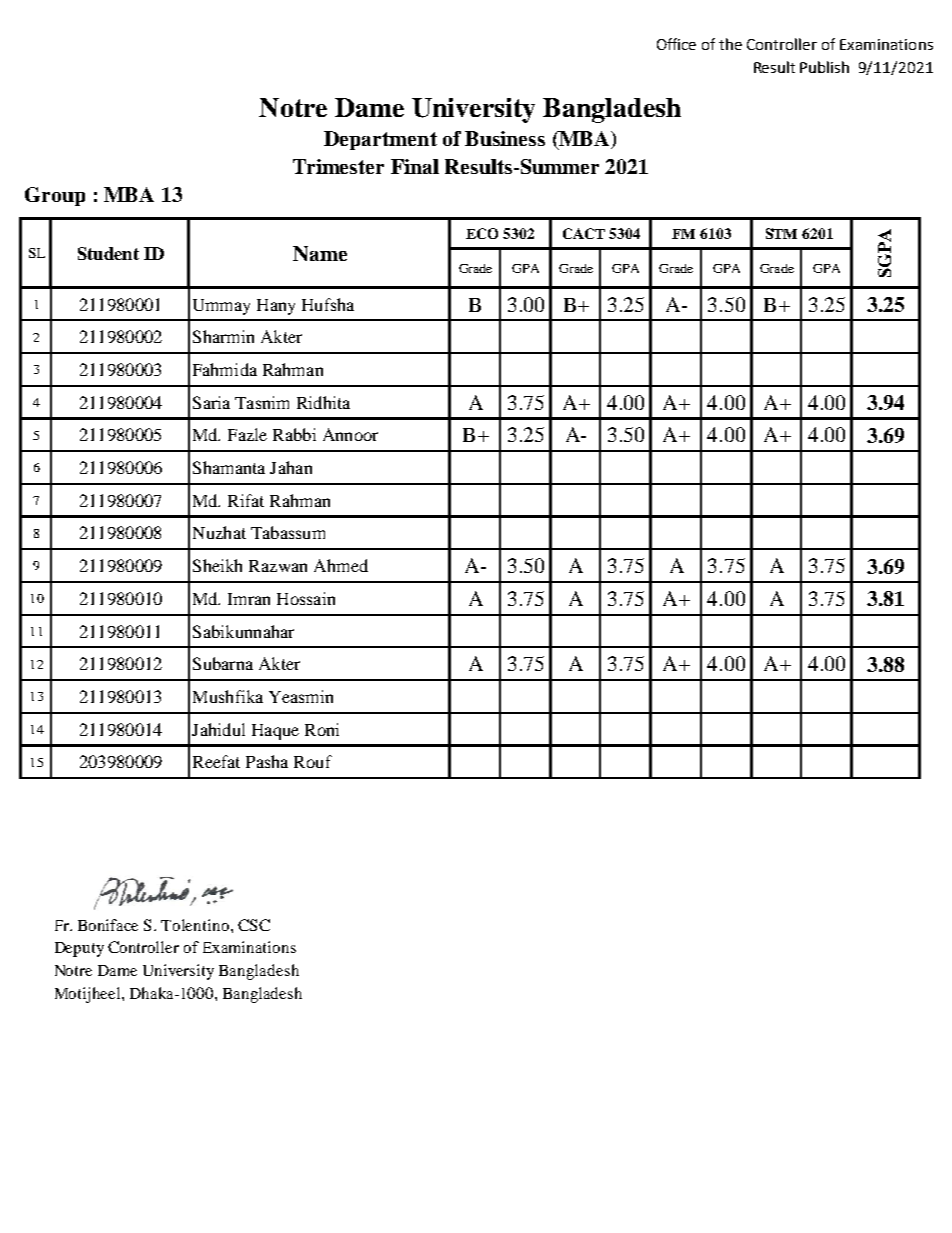 The image size is (952, 1233). What do you see at coordinates (322, 729) in the document?
I see `Roni` at bounding box center [322, 729].
